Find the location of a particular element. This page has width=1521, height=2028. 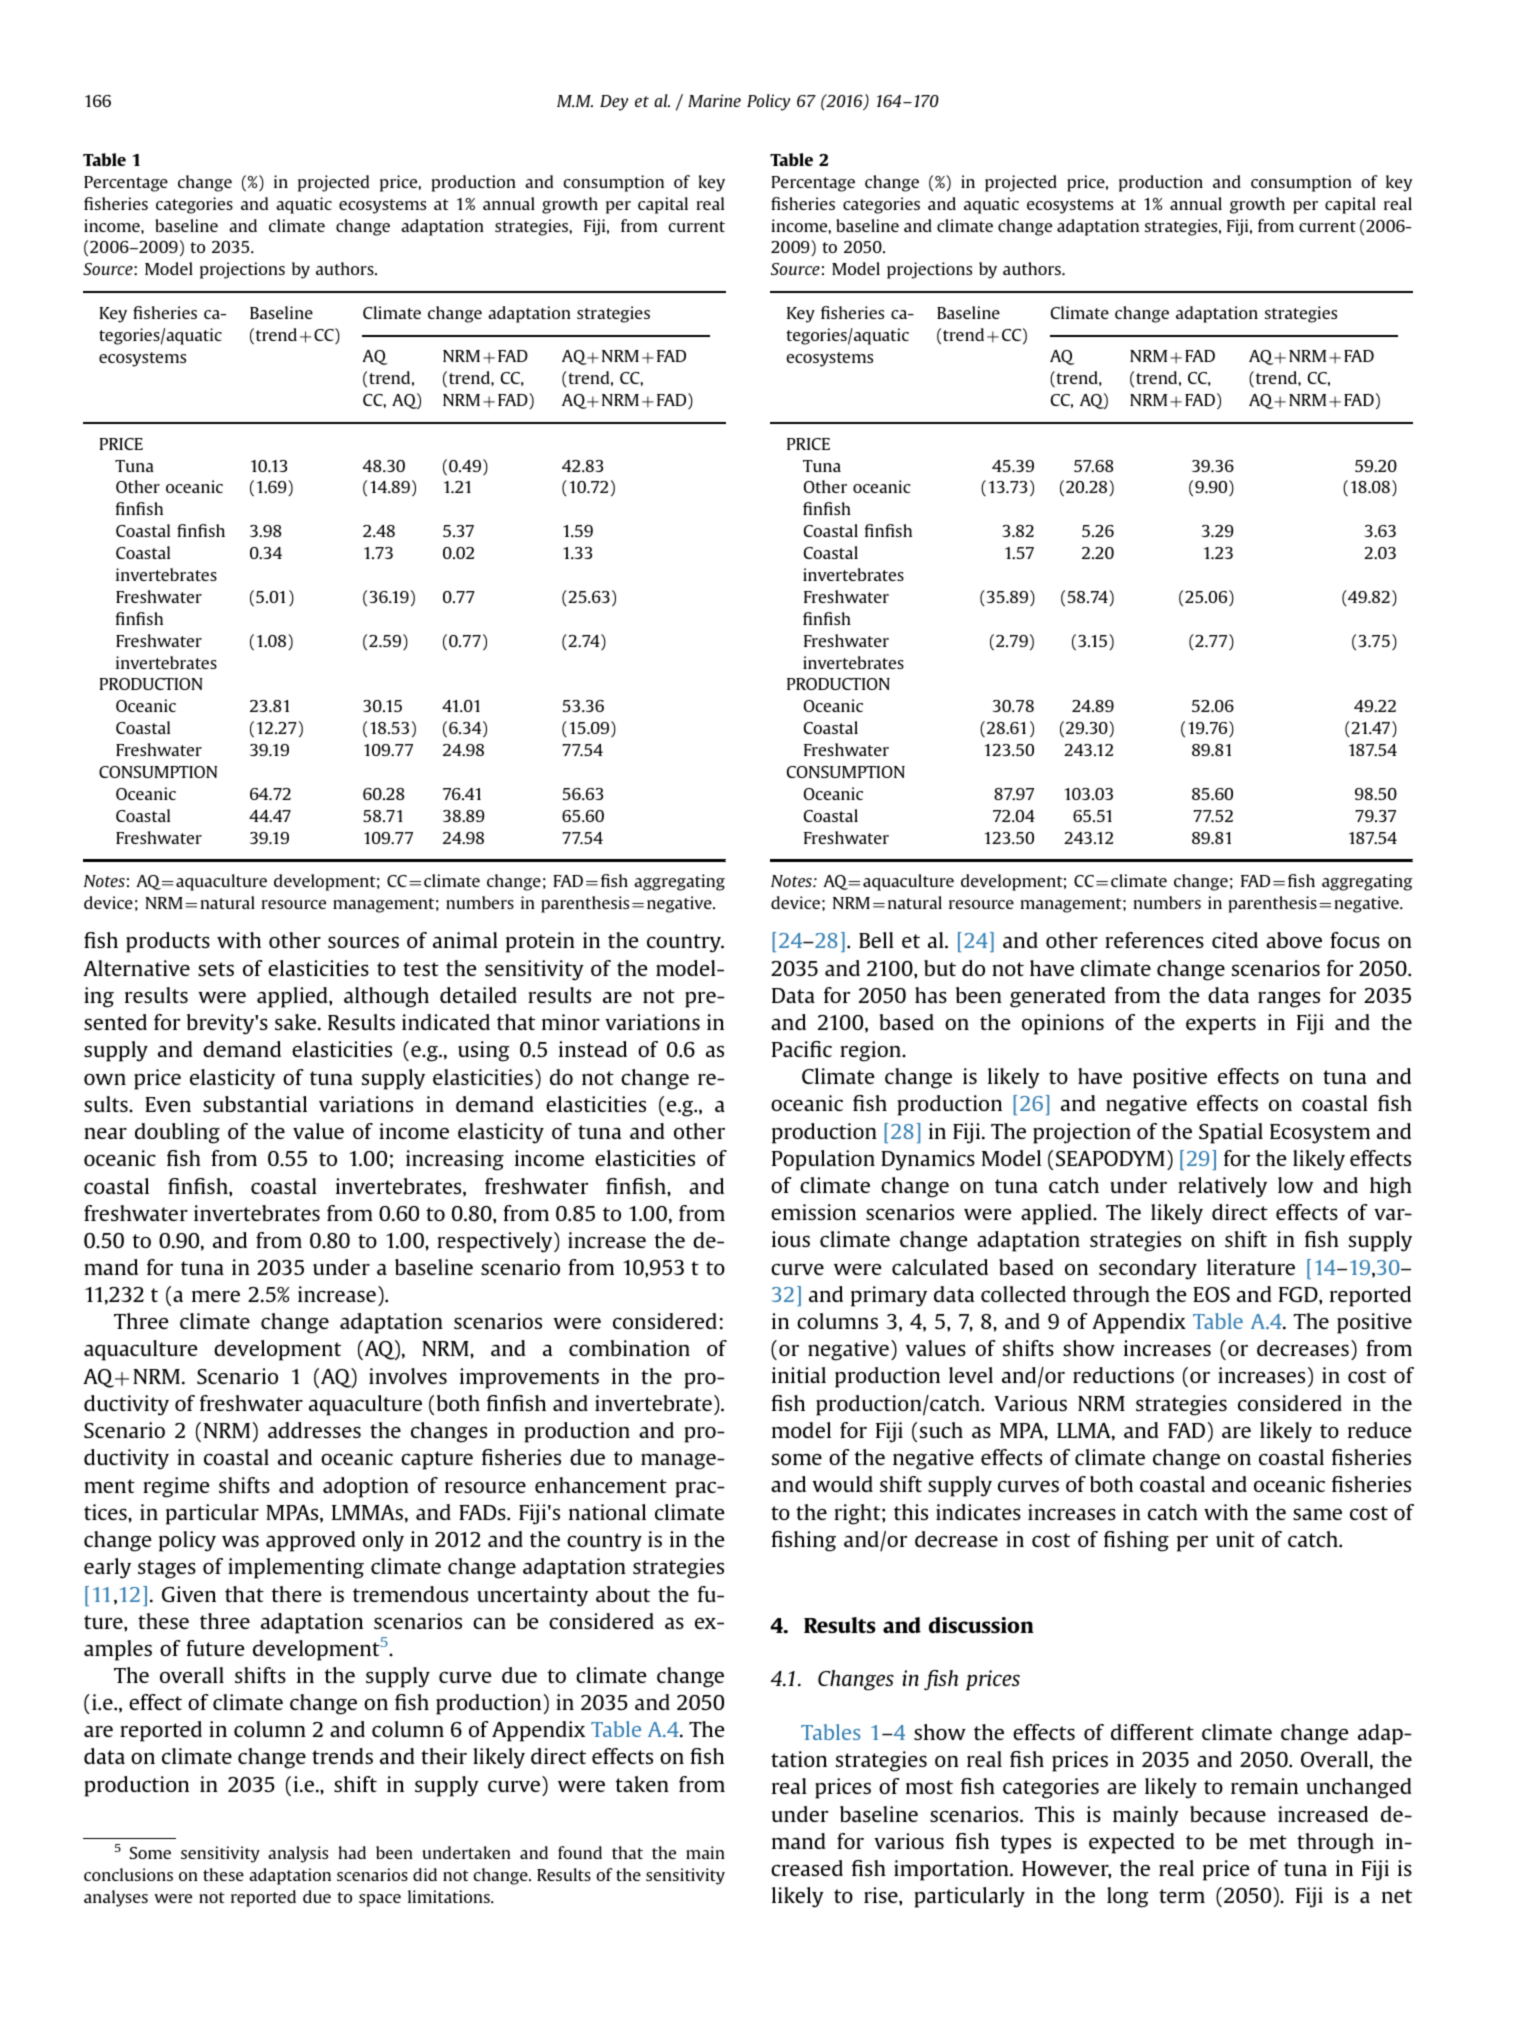

cited is located at coordinates (1235, 940).
